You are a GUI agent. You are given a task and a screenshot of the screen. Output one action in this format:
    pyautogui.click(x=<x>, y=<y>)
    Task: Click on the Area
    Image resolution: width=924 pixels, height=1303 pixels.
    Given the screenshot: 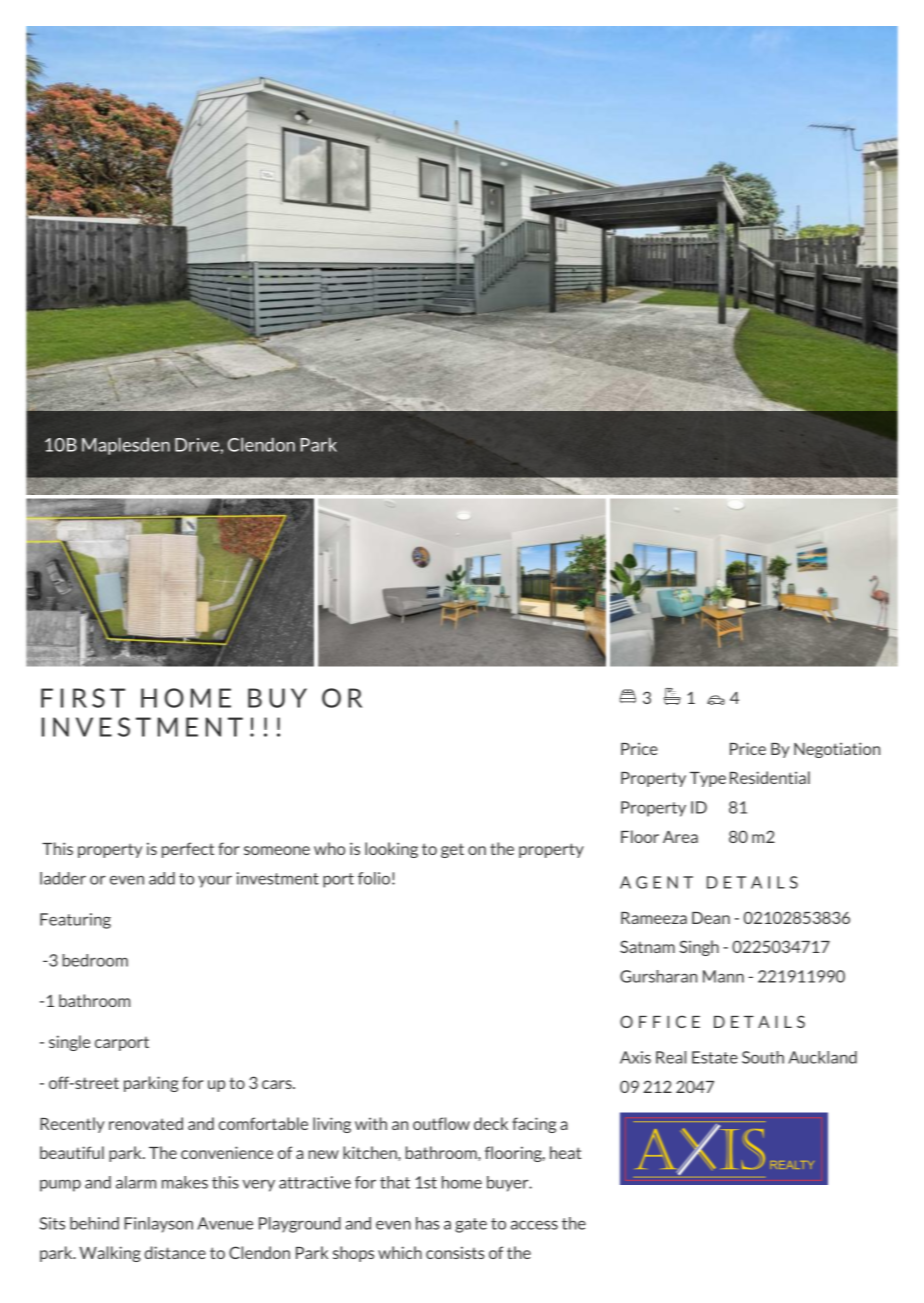 What is the action you would take?
    pyautogui.click(x=680, y=837)
